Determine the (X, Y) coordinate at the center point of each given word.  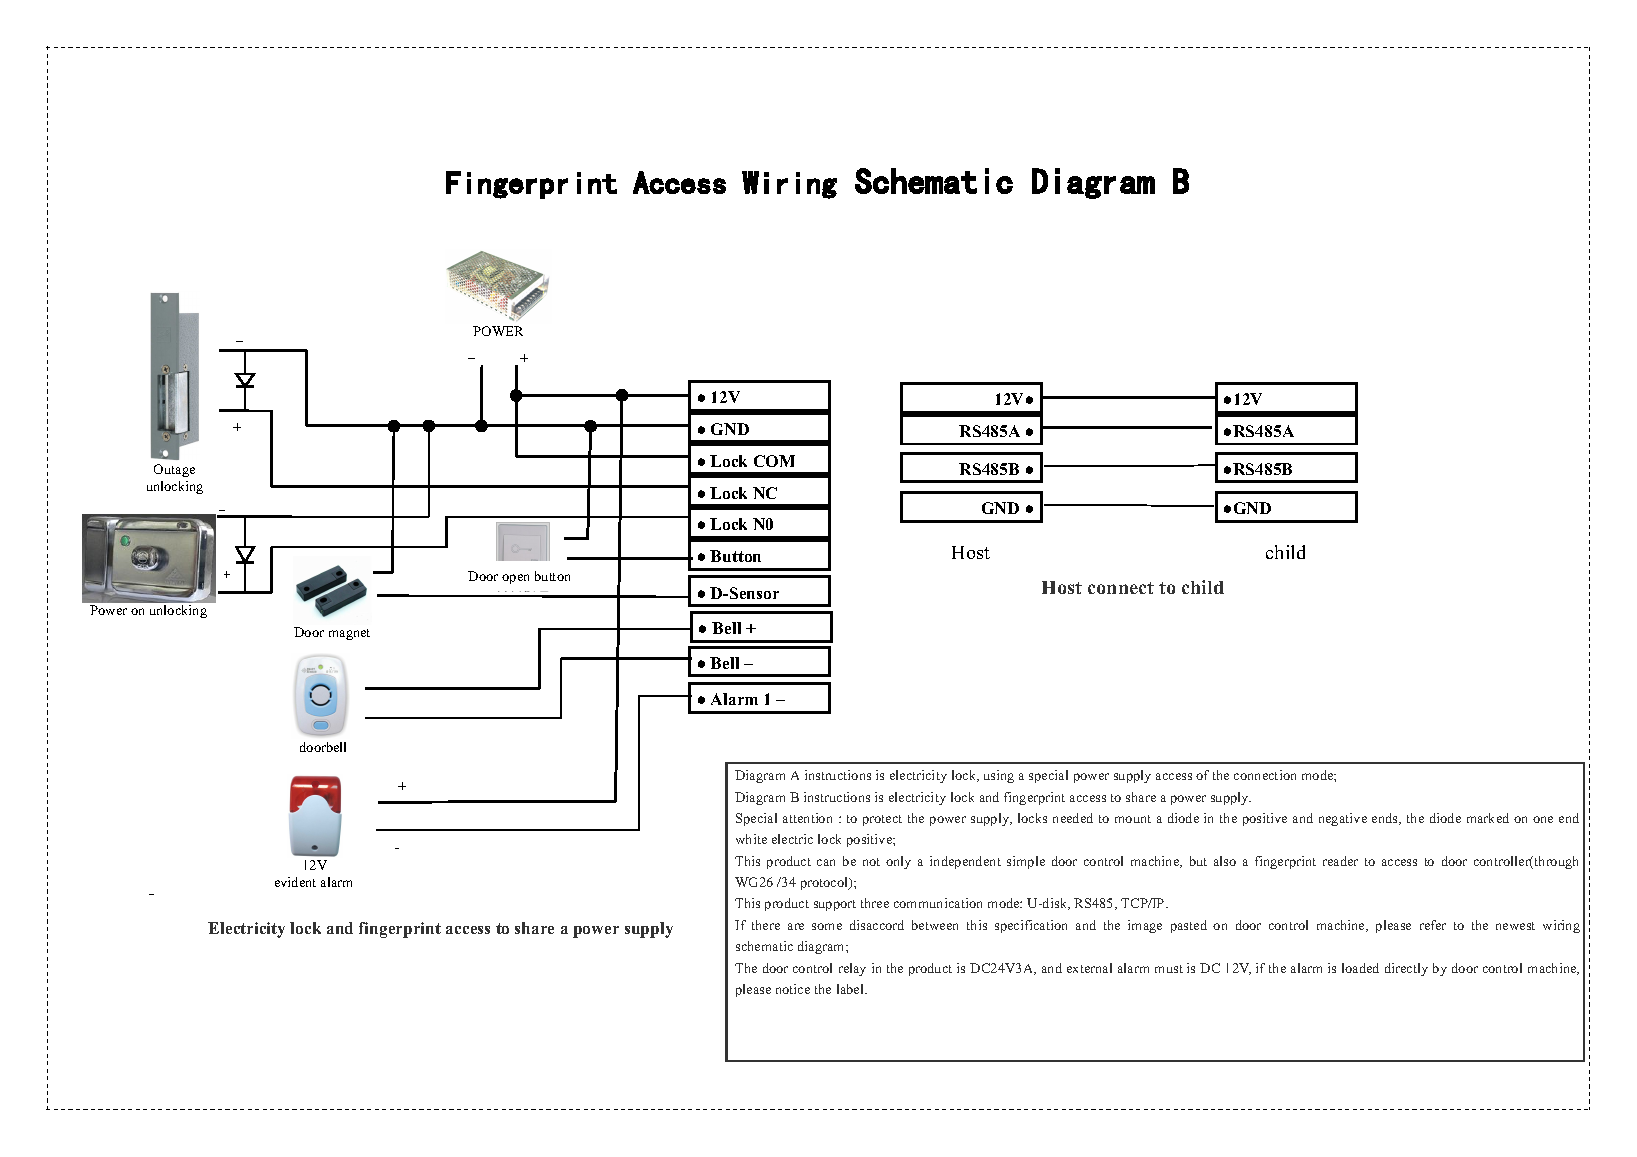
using (999, 776)
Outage (174, 470)
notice (793, 989)
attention (807, 818)
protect (882, 820)
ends (1386, 819)
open (515, 579)
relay (852, 969)
